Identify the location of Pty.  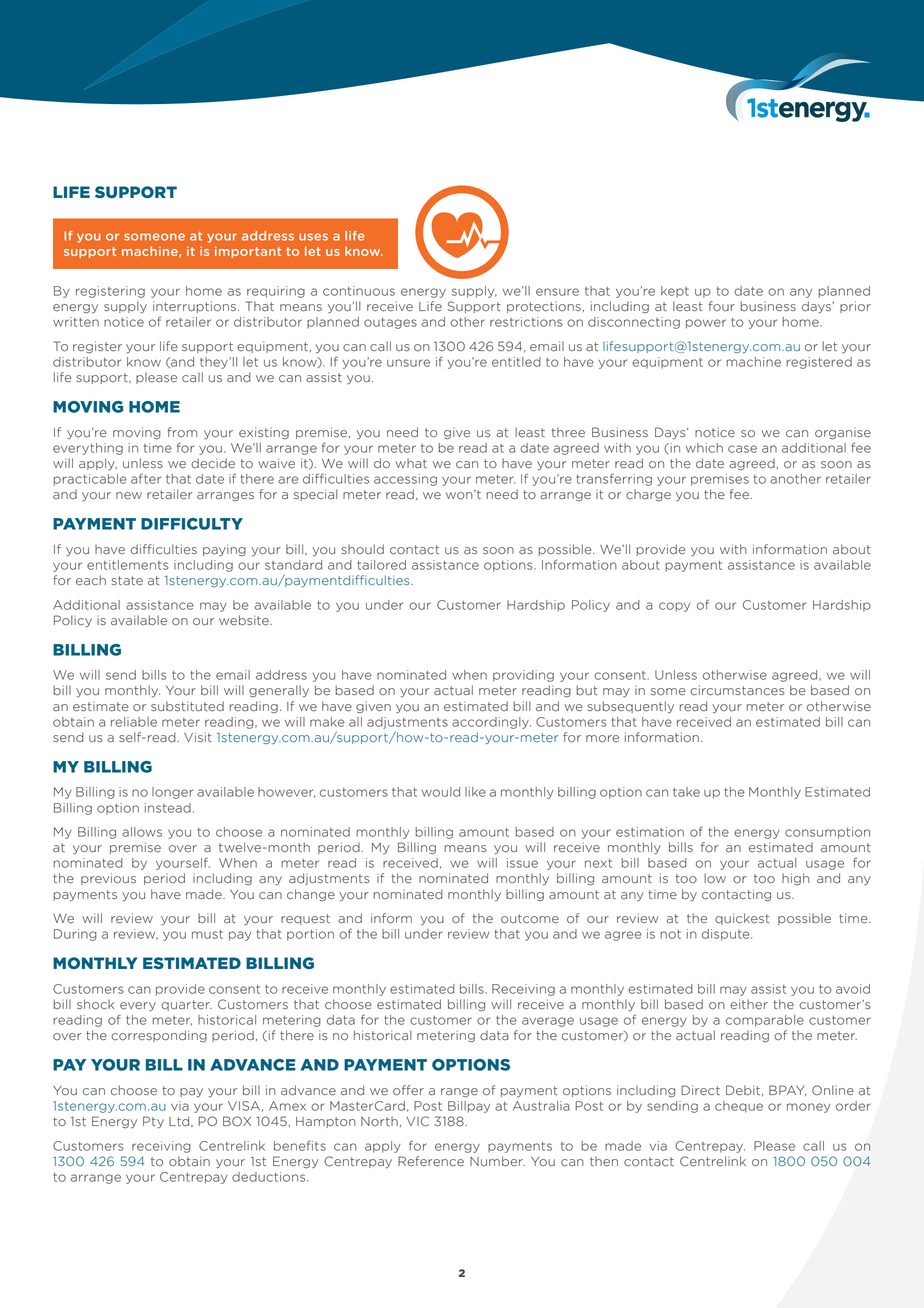
(153, 1122).
